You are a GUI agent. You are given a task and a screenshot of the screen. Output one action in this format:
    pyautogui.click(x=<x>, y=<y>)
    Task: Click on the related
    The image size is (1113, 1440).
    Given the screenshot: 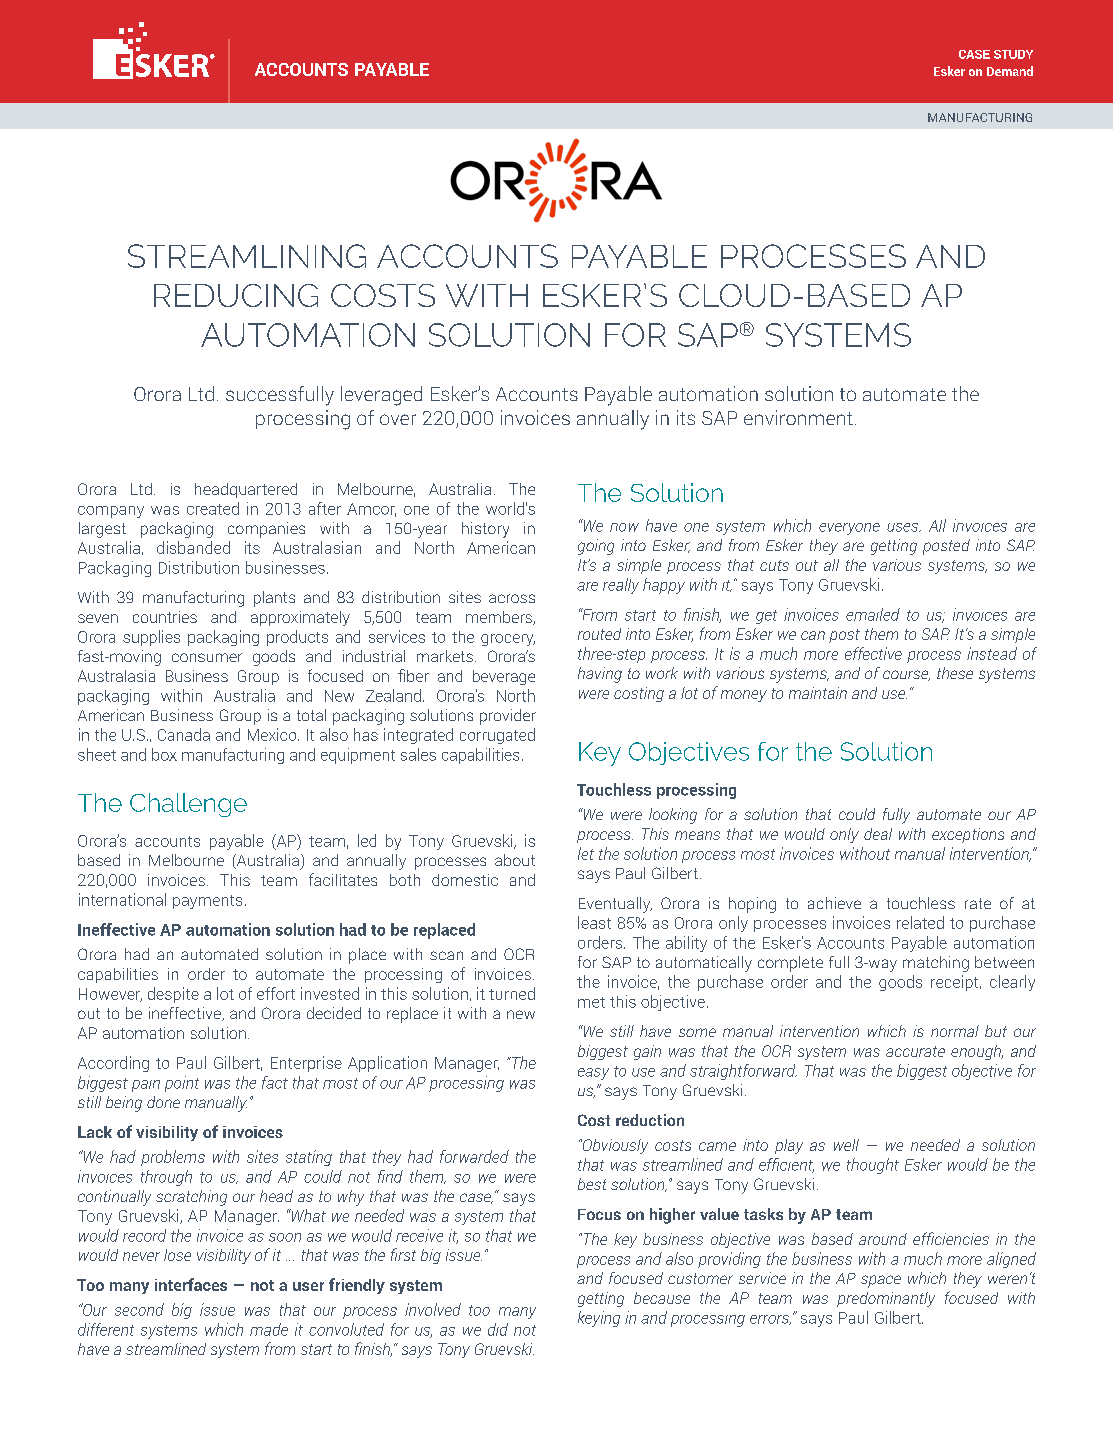 What is the action you would take?
    pyautogui.click(x=920, y=922)
